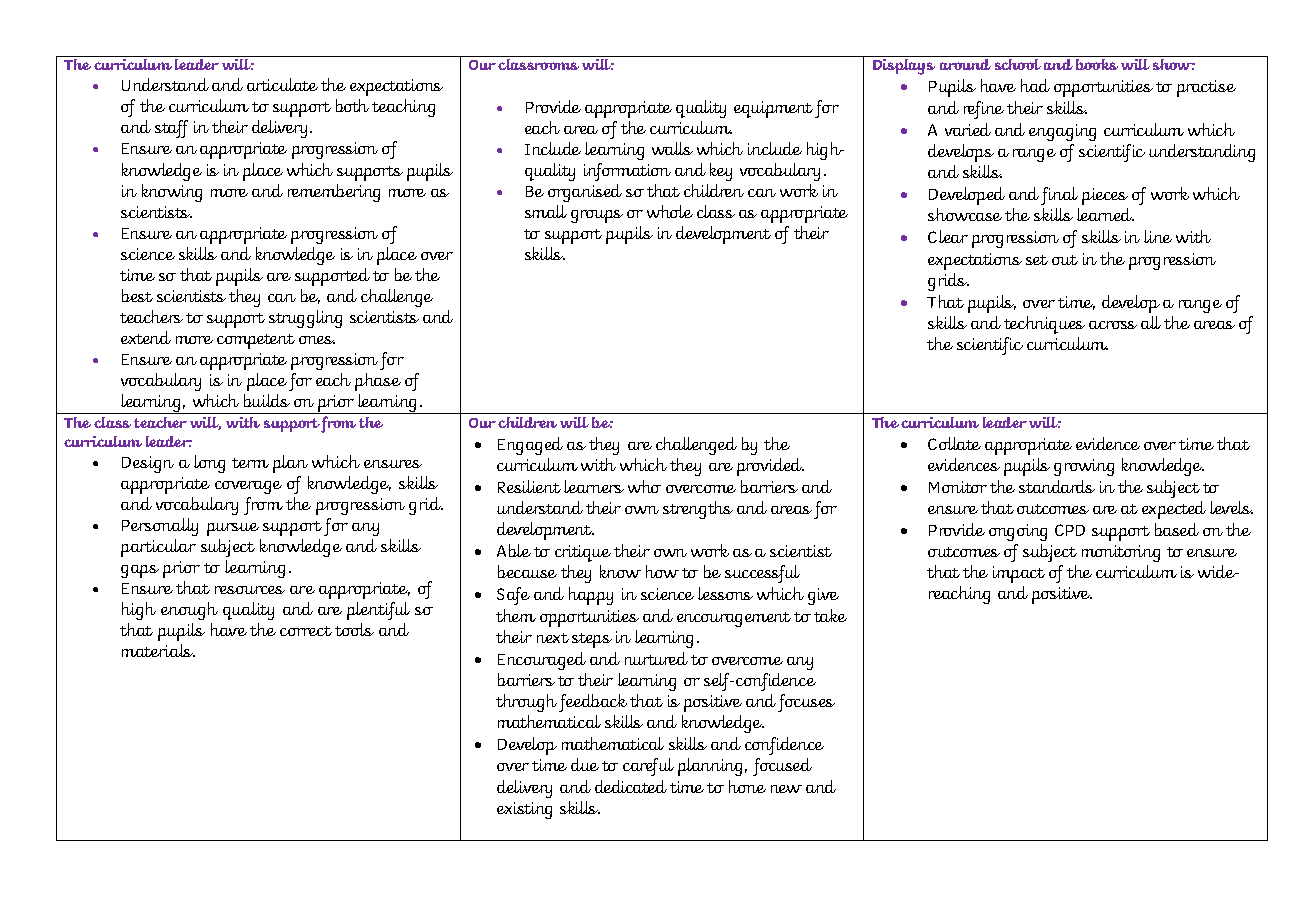 The image size is (1308, 924). I want to click on Engaged, so click(530, 446).
